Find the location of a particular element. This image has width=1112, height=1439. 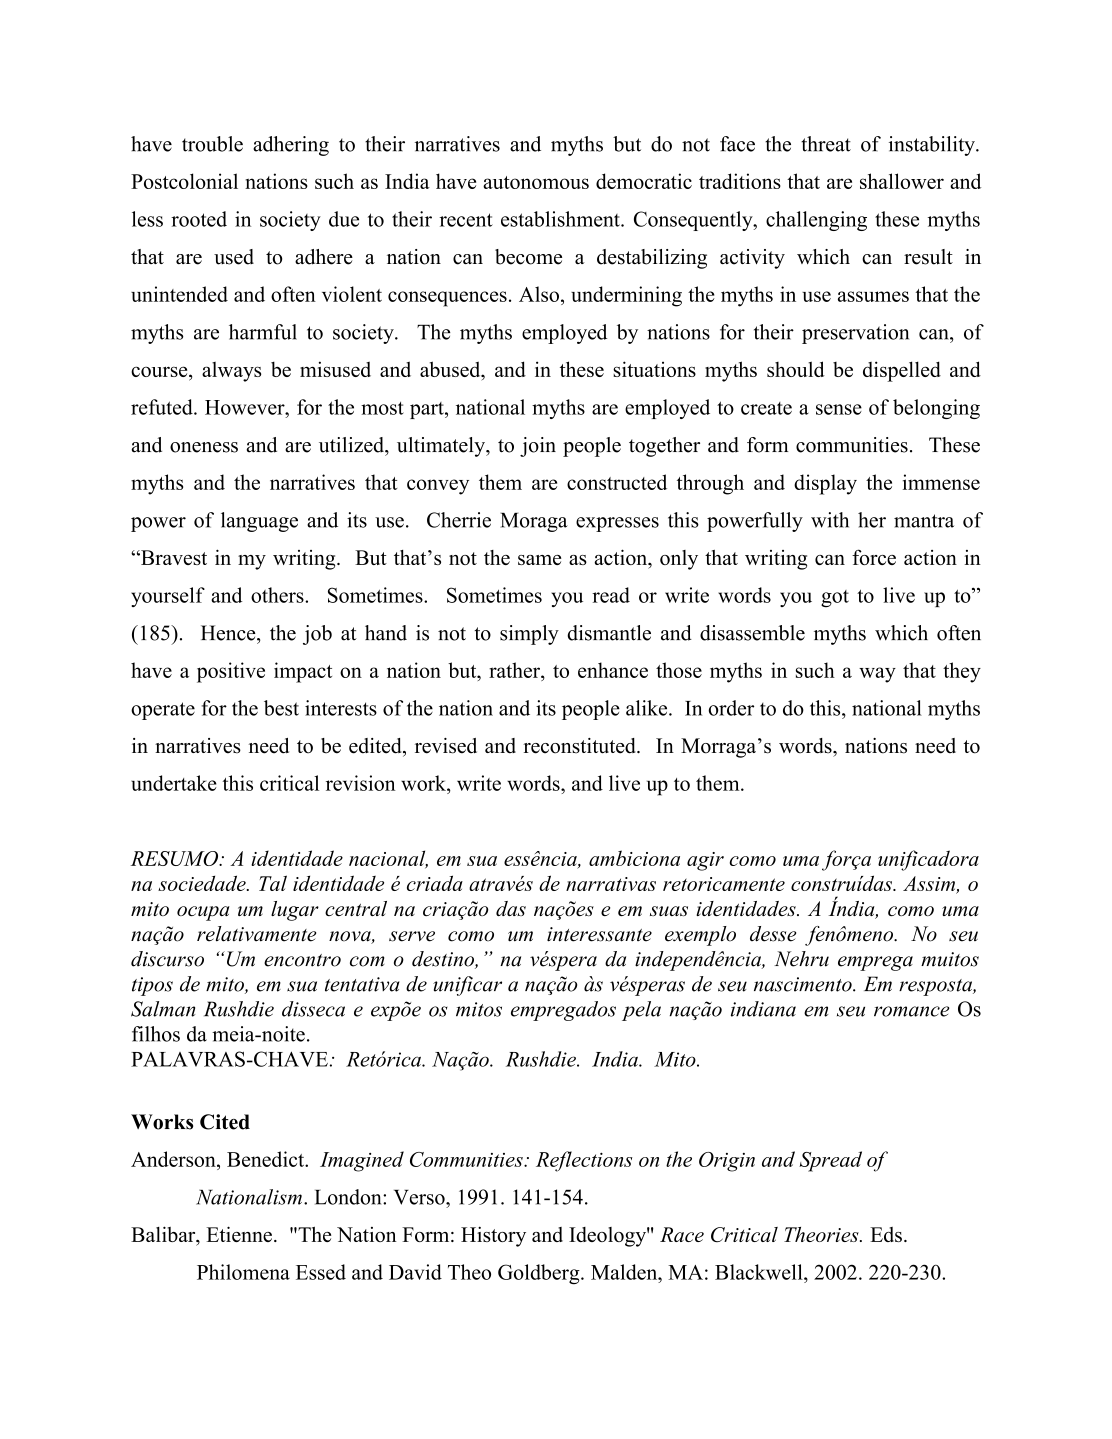

Etienne is located at coordinates (239, 1234).
